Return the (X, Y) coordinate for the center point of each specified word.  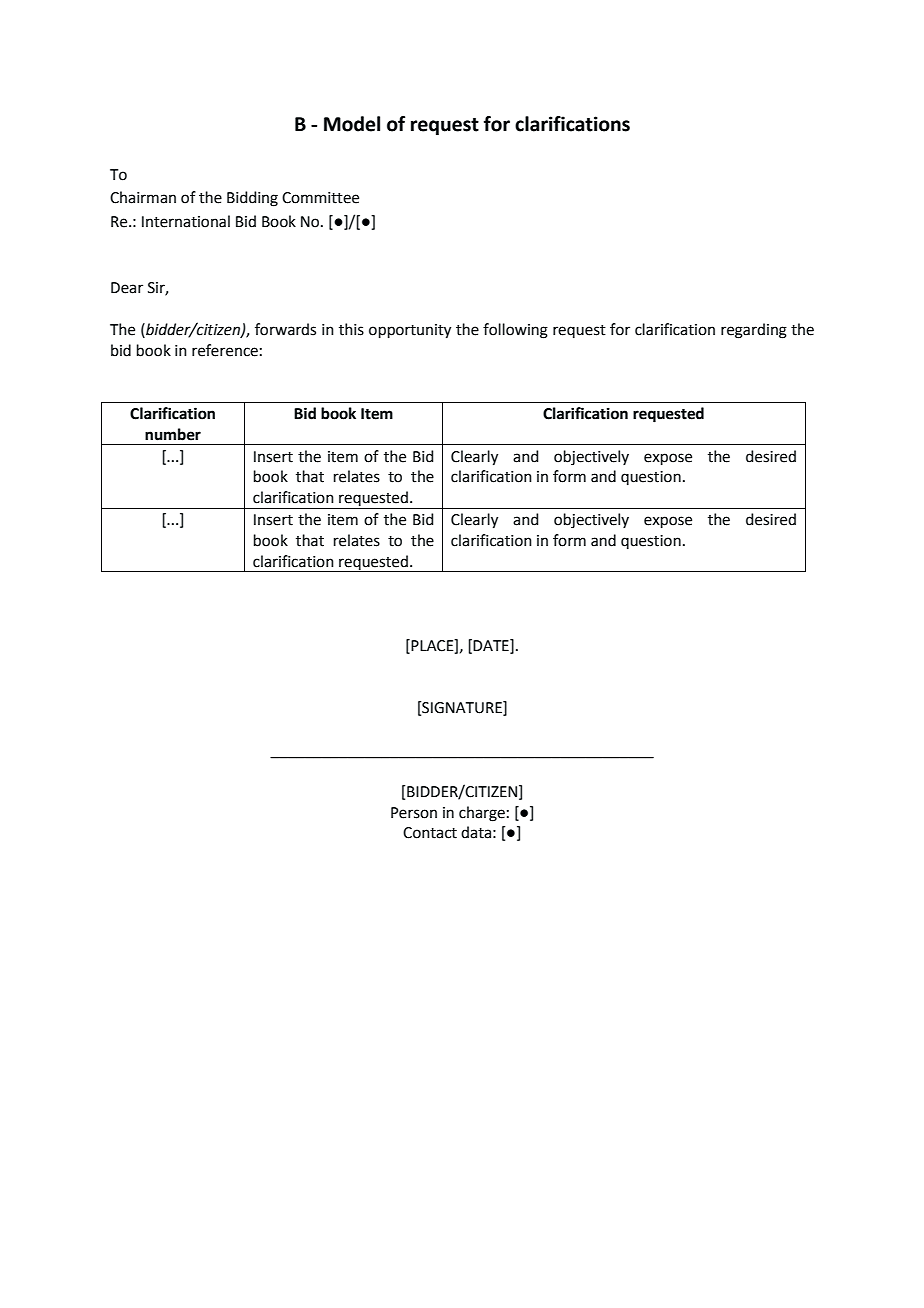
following (515, 331)
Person (414, 813)
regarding (754, 331)
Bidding (252, 199)
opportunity (410, 331)
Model (352, 124)
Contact (430, 833)
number (173, 434)
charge (482, 814)
